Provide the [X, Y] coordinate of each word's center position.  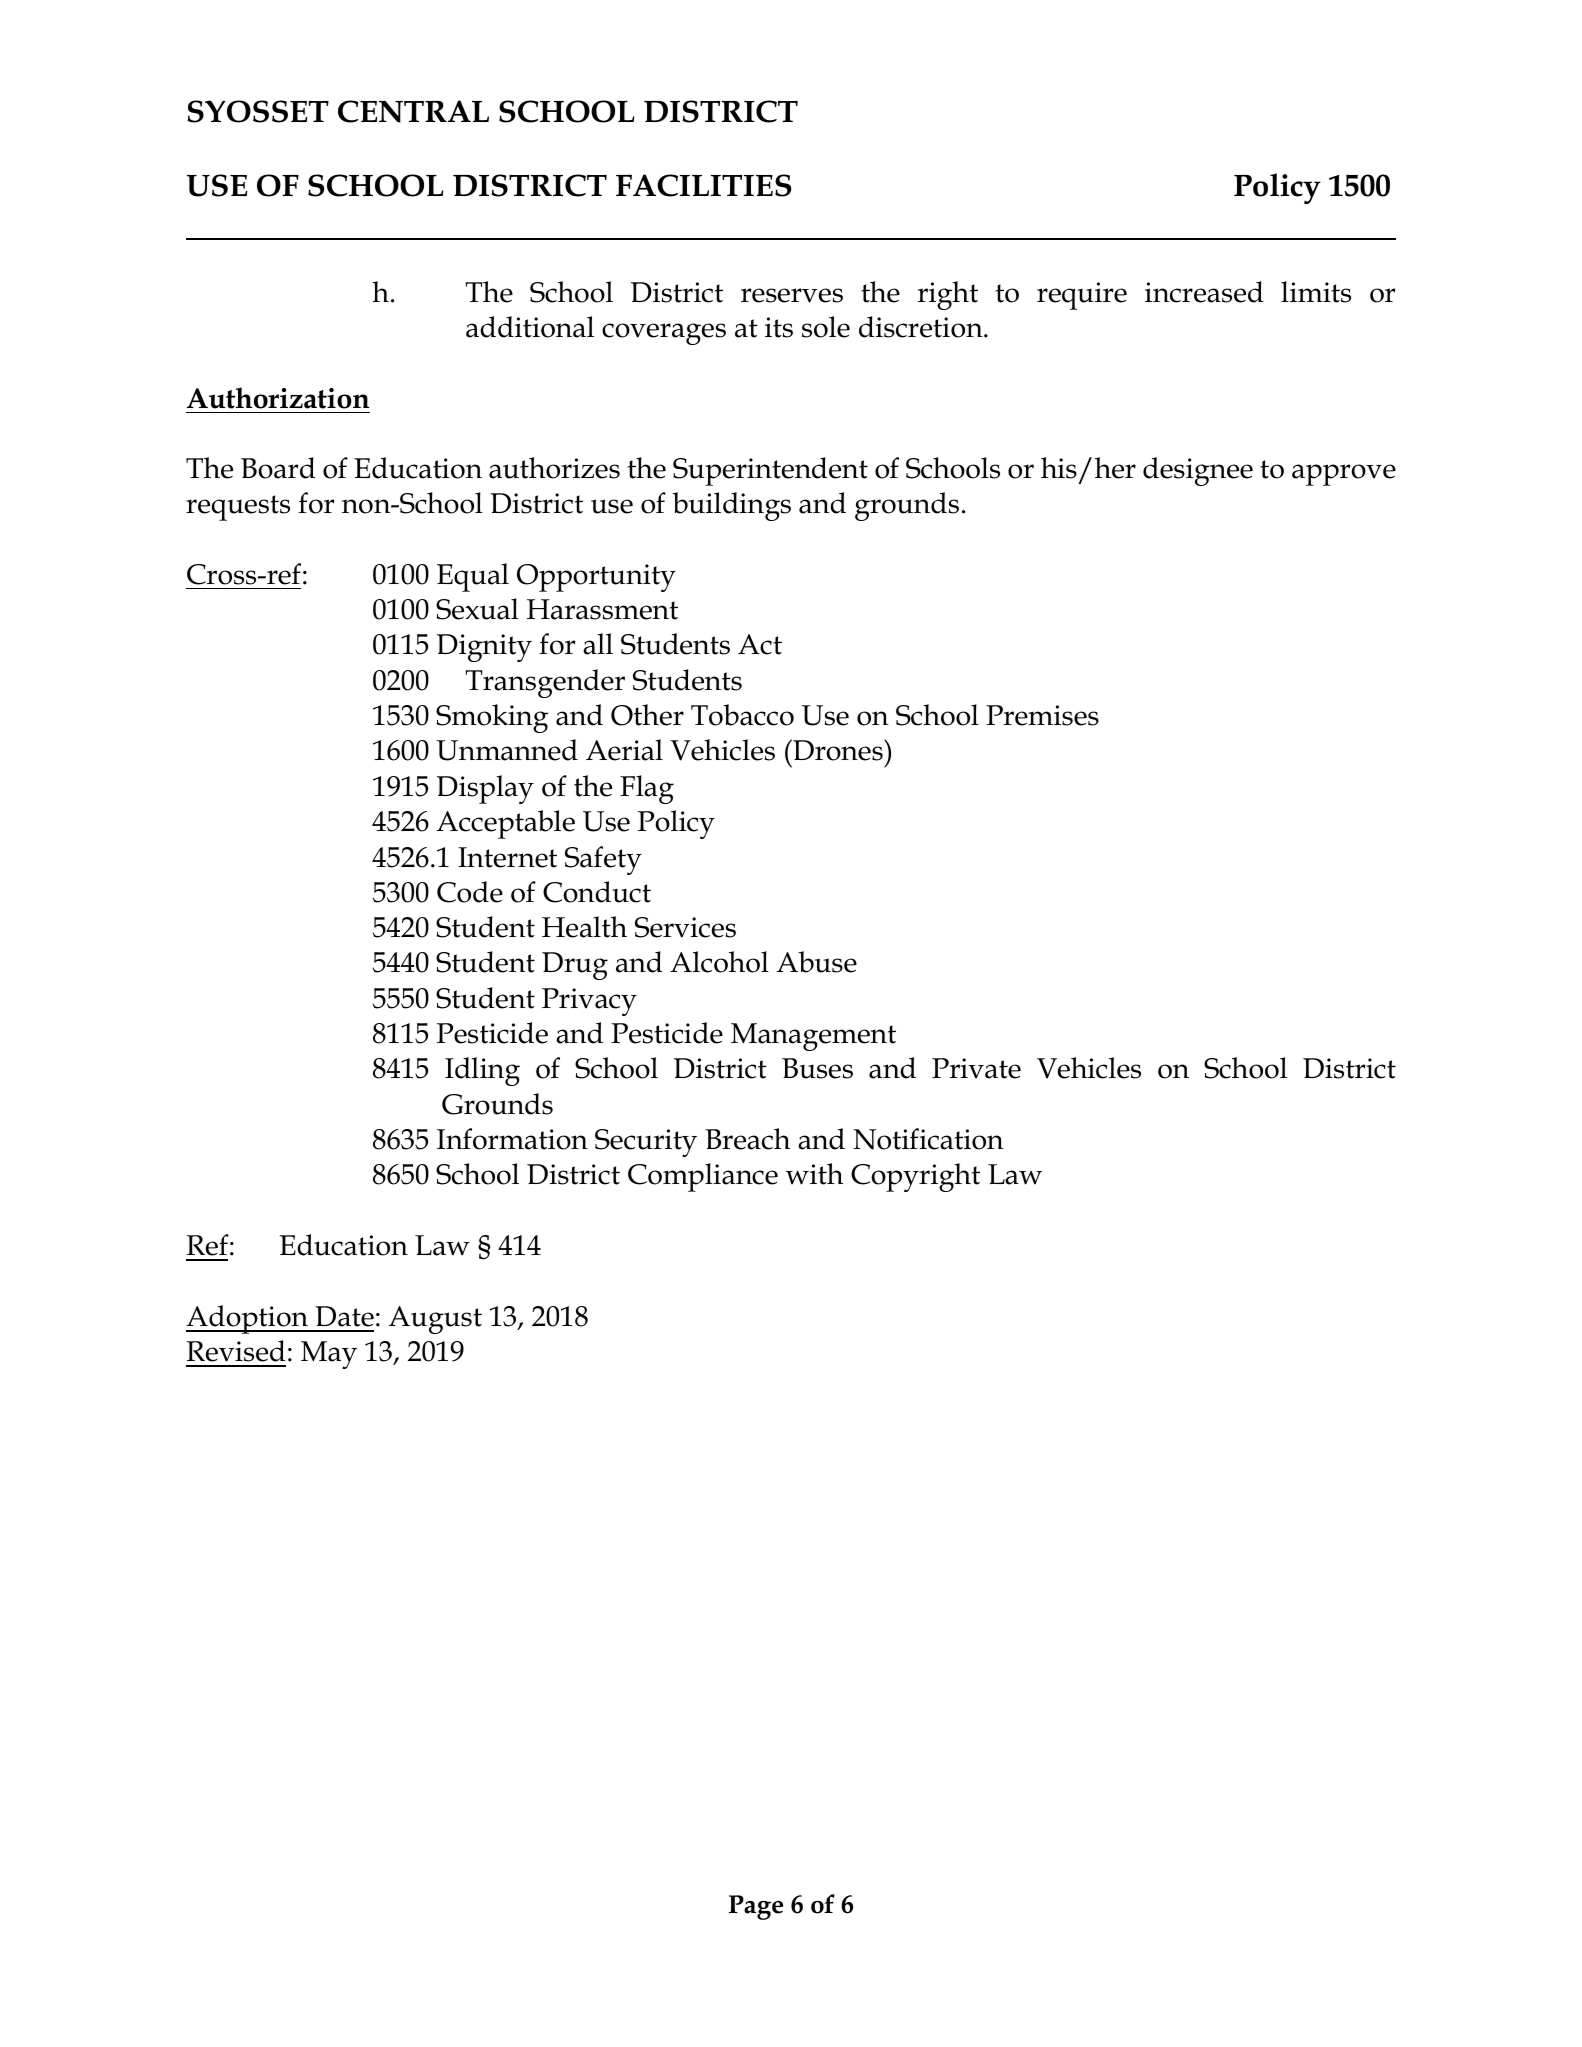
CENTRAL [413, 111]
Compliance [703, 1177]
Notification [928, 1139]
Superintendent [770, 471]
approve [1344, 475]
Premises [1042, 715]
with [814, 1174]
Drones [838, 750]
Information [512, 1139]
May [329, 1355]
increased [1204, 292]
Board [278, 468]
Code [470, 892]
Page [756, 1907]
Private [976, 1068]
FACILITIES [703, 185]
